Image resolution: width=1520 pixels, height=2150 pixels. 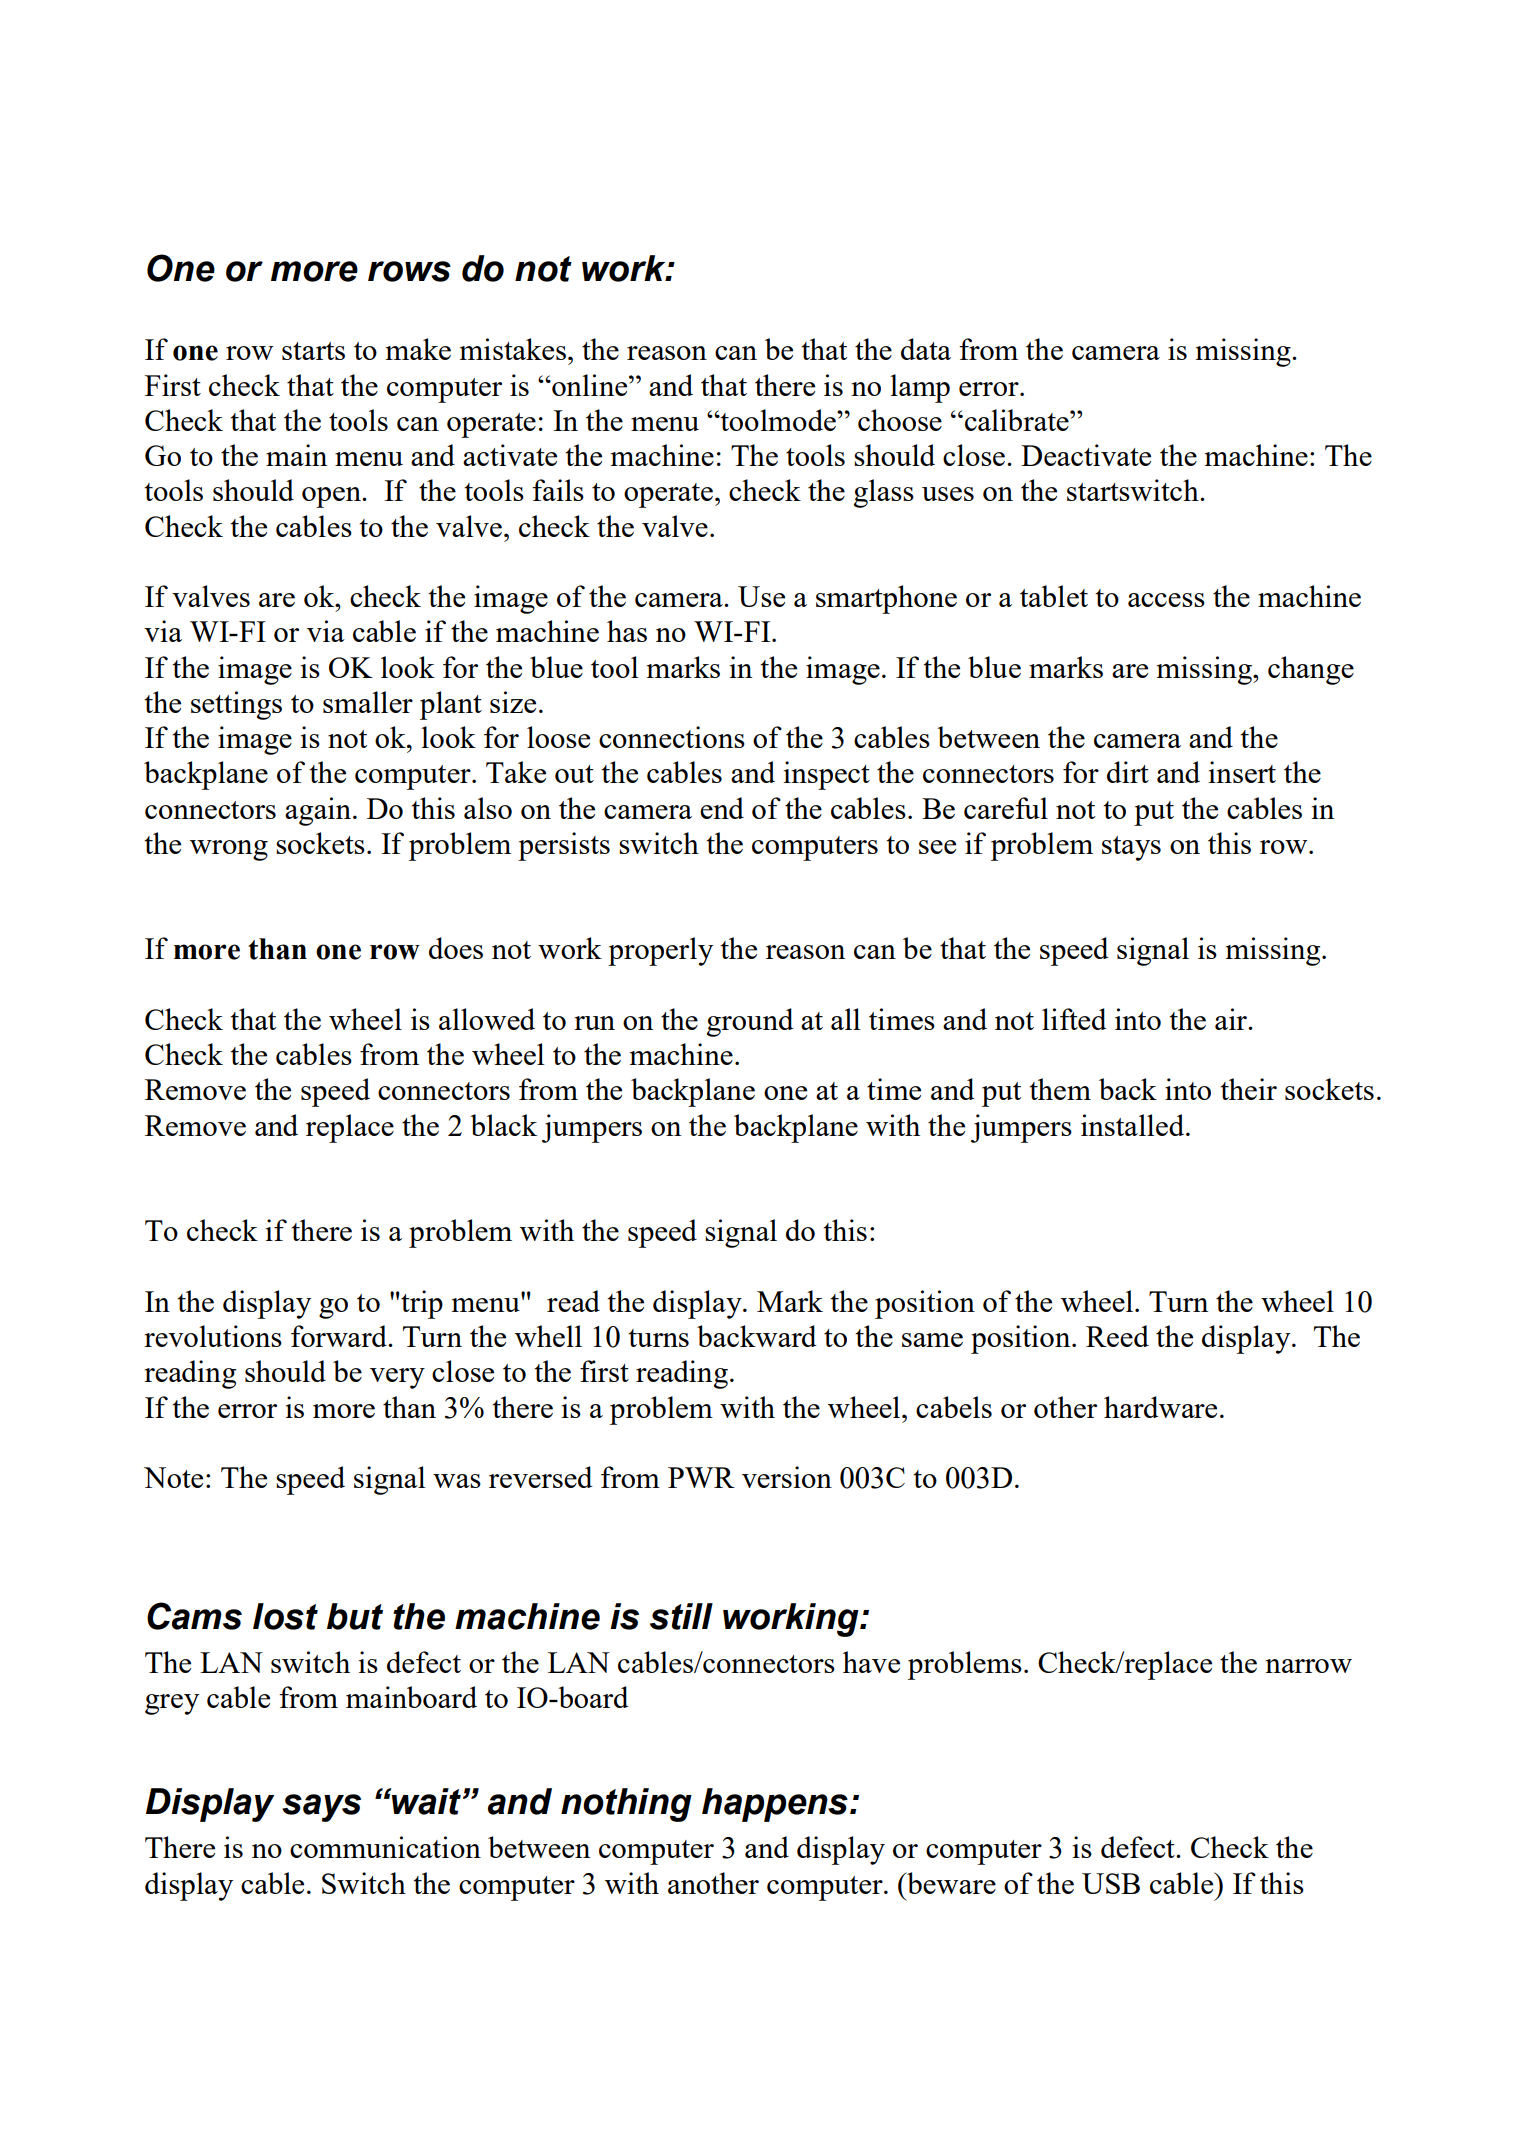 What do you see at coordinates (590, 385) in the screenshot?
I see `online` at bounding box center [590, 385].
